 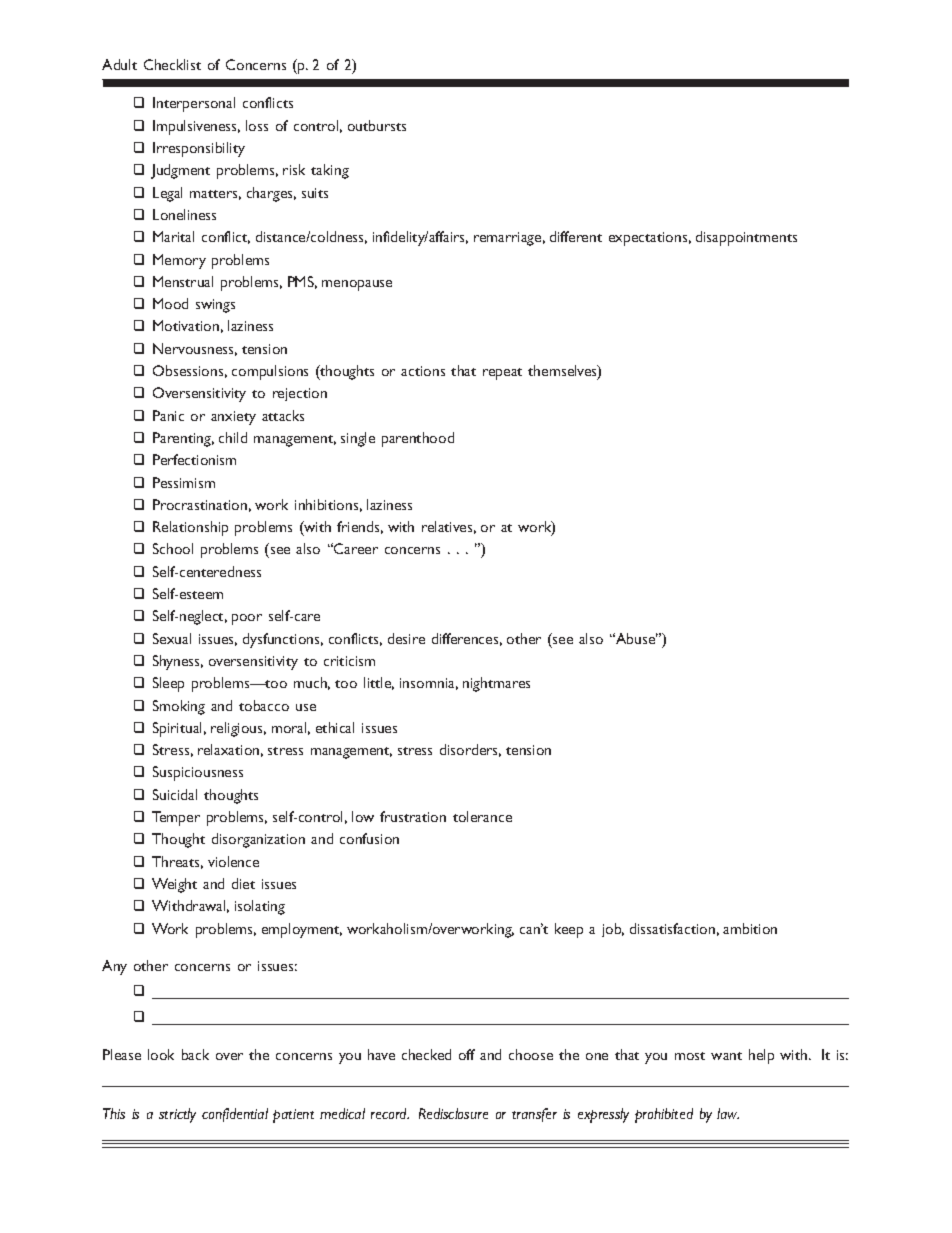 What do you see at coordinates (496, 684) in the screenshot?
I see `nightmares` at bounding box center [496, 684].
